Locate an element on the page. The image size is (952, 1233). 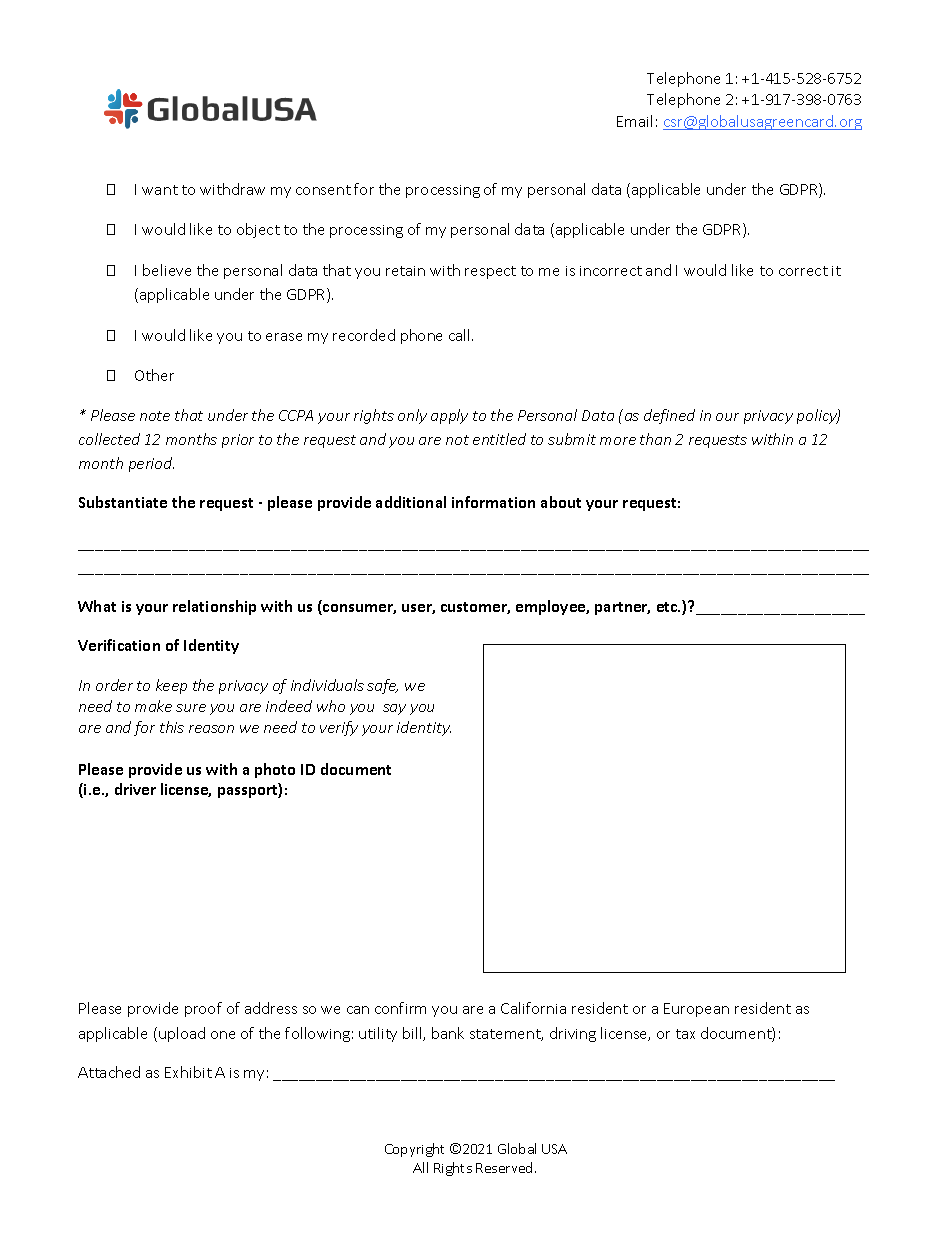
period is located at coordinates (151, 464).
